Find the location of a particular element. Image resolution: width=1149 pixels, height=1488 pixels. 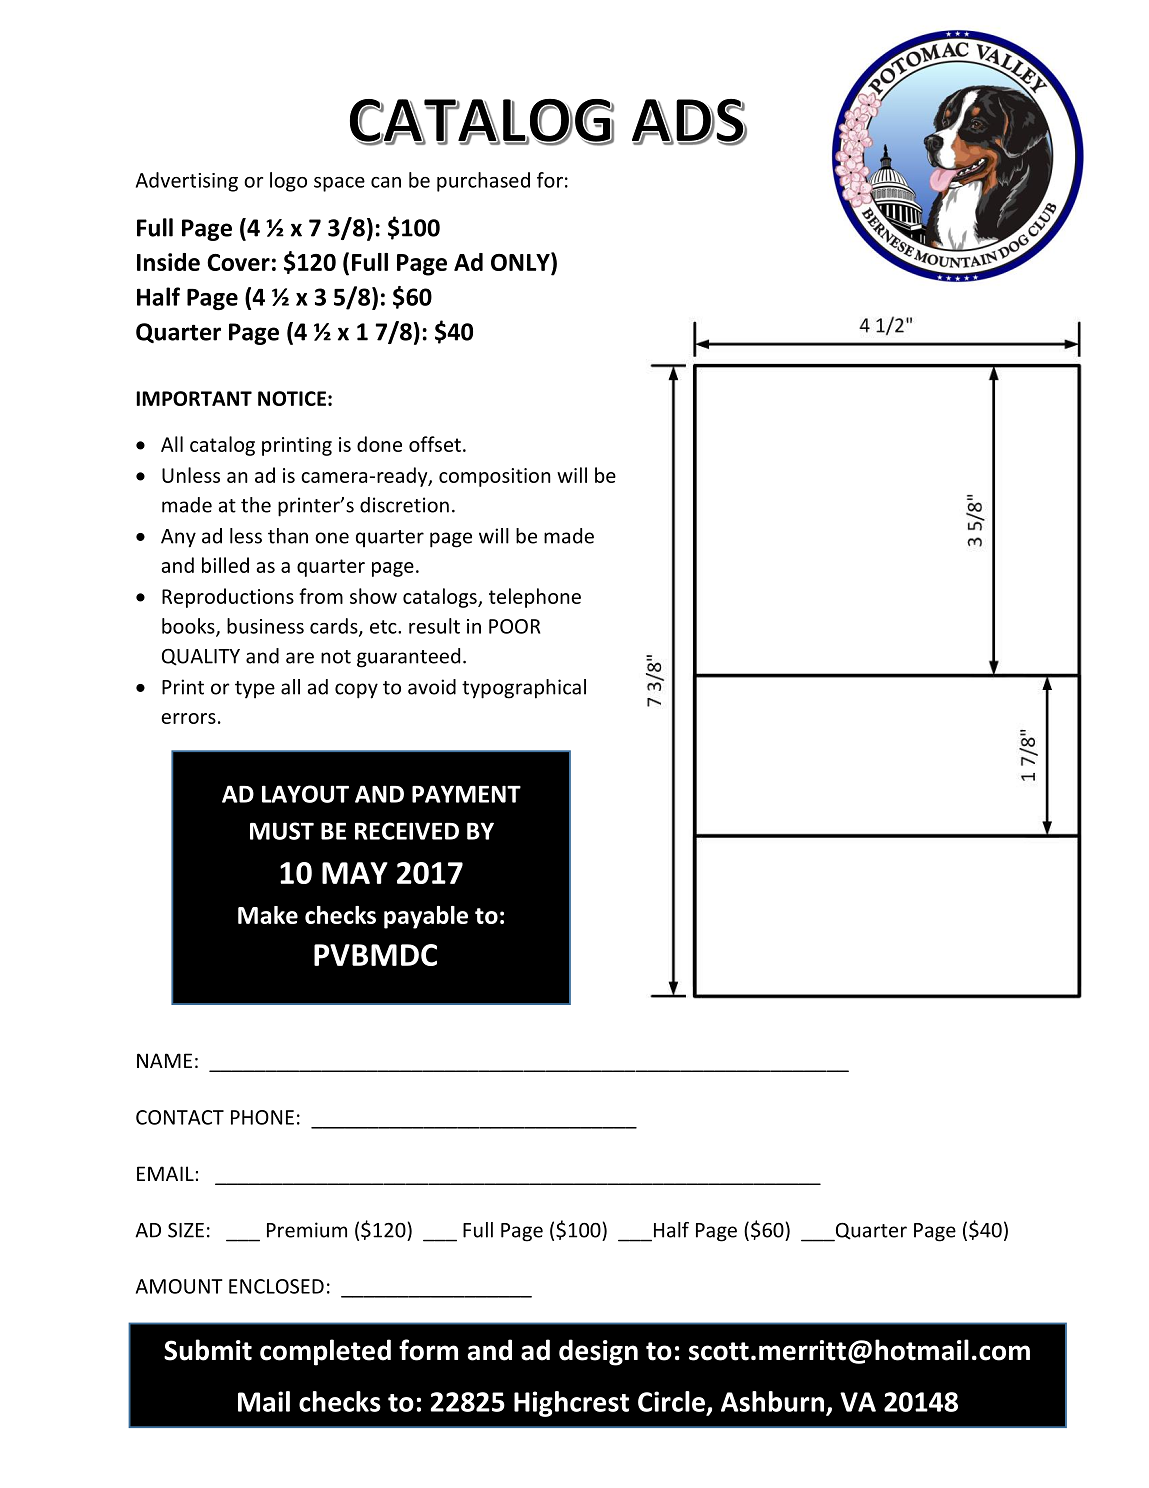

the is located at coordinates (256, 505).
